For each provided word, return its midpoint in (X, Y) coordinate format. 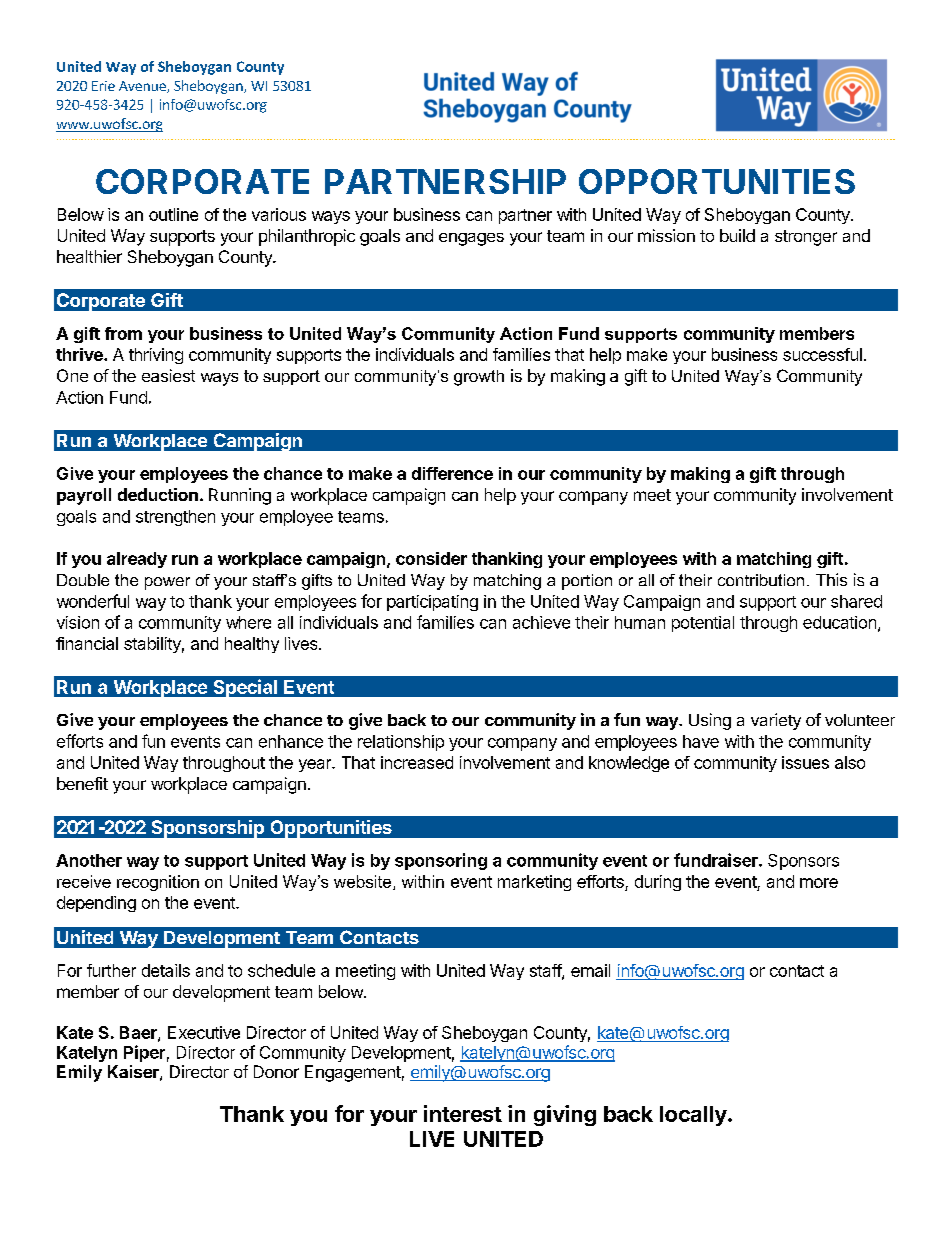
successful (822, 354)
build (737, 235)
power (167, 583)
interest (463, 1113)
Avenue (143, 87)
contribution (761, 580)
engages (471, 239)
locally (694, 1116)
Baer (139, 1033)
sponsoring (441, 861)
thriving (156, 356)
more (819, 883)
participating (432, 603)
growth (479, 378)
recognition (158, 883)
